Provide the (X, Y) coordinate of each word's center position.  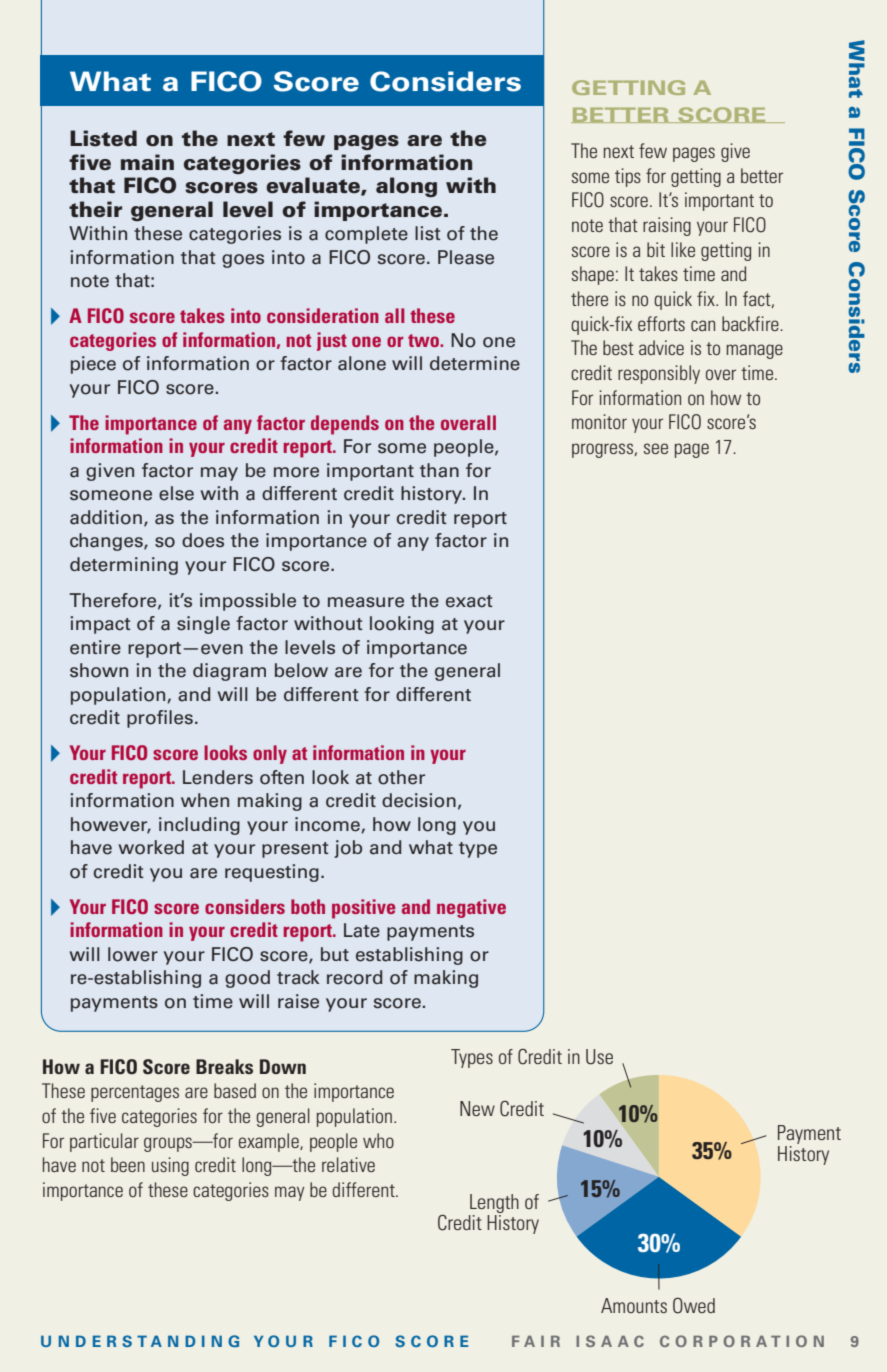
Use (599, 1057)
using (170, 1166)
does (203, 540)
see (656, 448)
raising (667, 226)
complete (366, 235)
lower (133, 954)
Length (494, 1205)
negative (471, 908)
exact (469, 601)
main (147, 162)
